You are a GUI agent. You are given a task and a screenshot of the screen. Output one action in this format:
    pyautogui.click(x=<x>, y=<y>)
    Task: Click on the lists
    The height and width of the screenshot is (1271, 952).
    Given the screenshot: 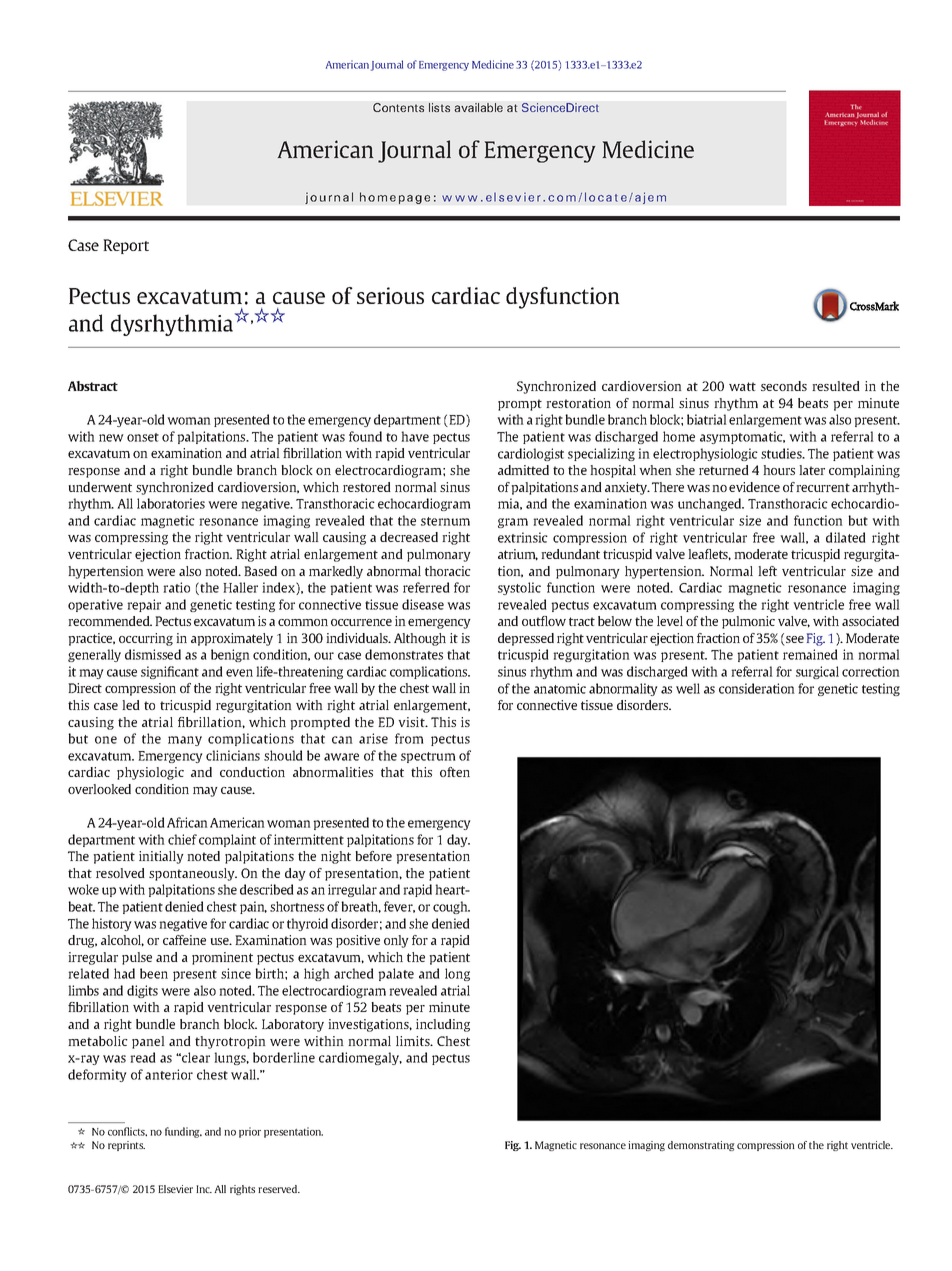 What is the action you would take?
    pyautogui.click(x=439, y=107)
